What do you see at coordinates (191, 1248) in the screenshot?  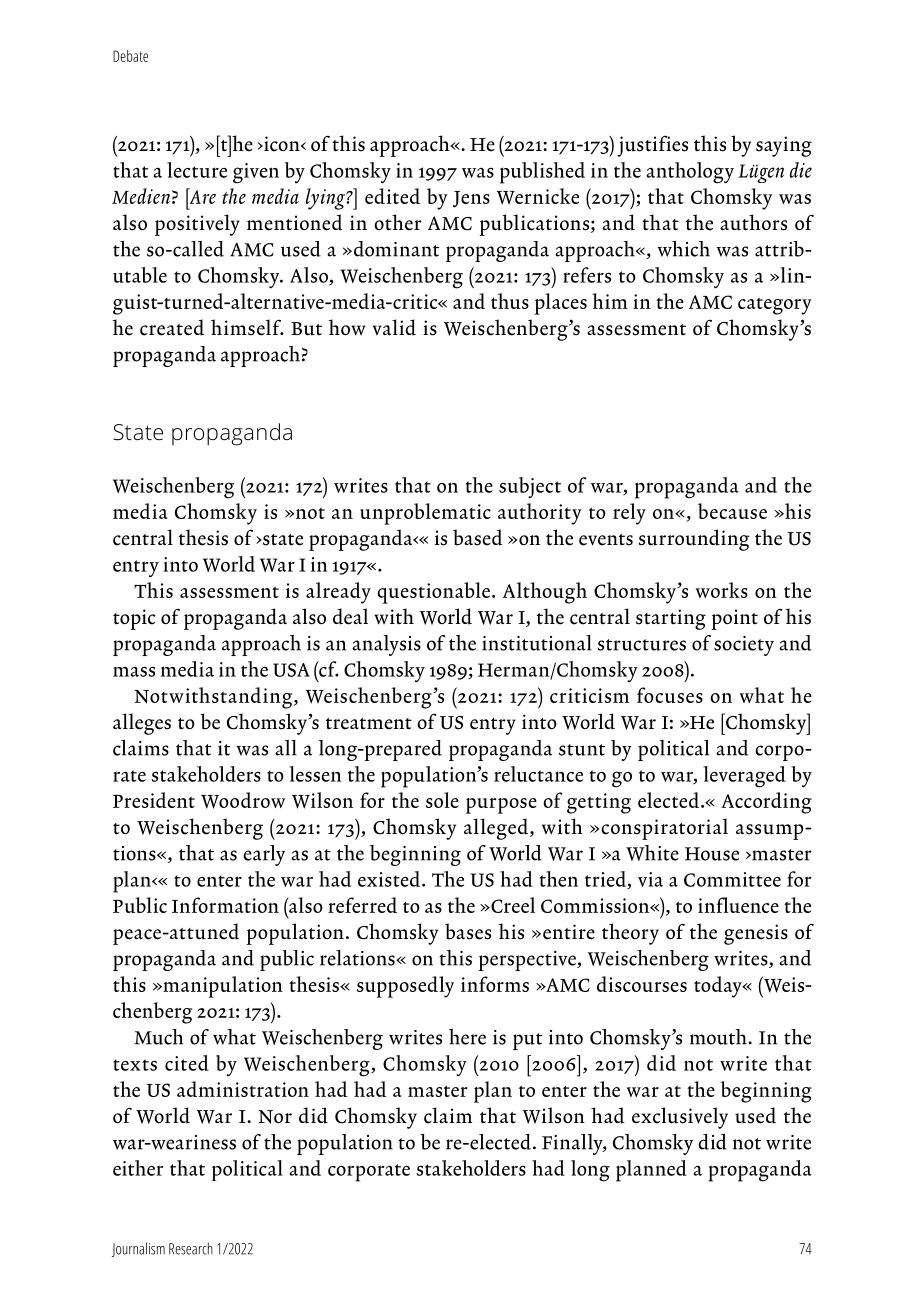 I see `Research` at bounding box center [191, 1248].
